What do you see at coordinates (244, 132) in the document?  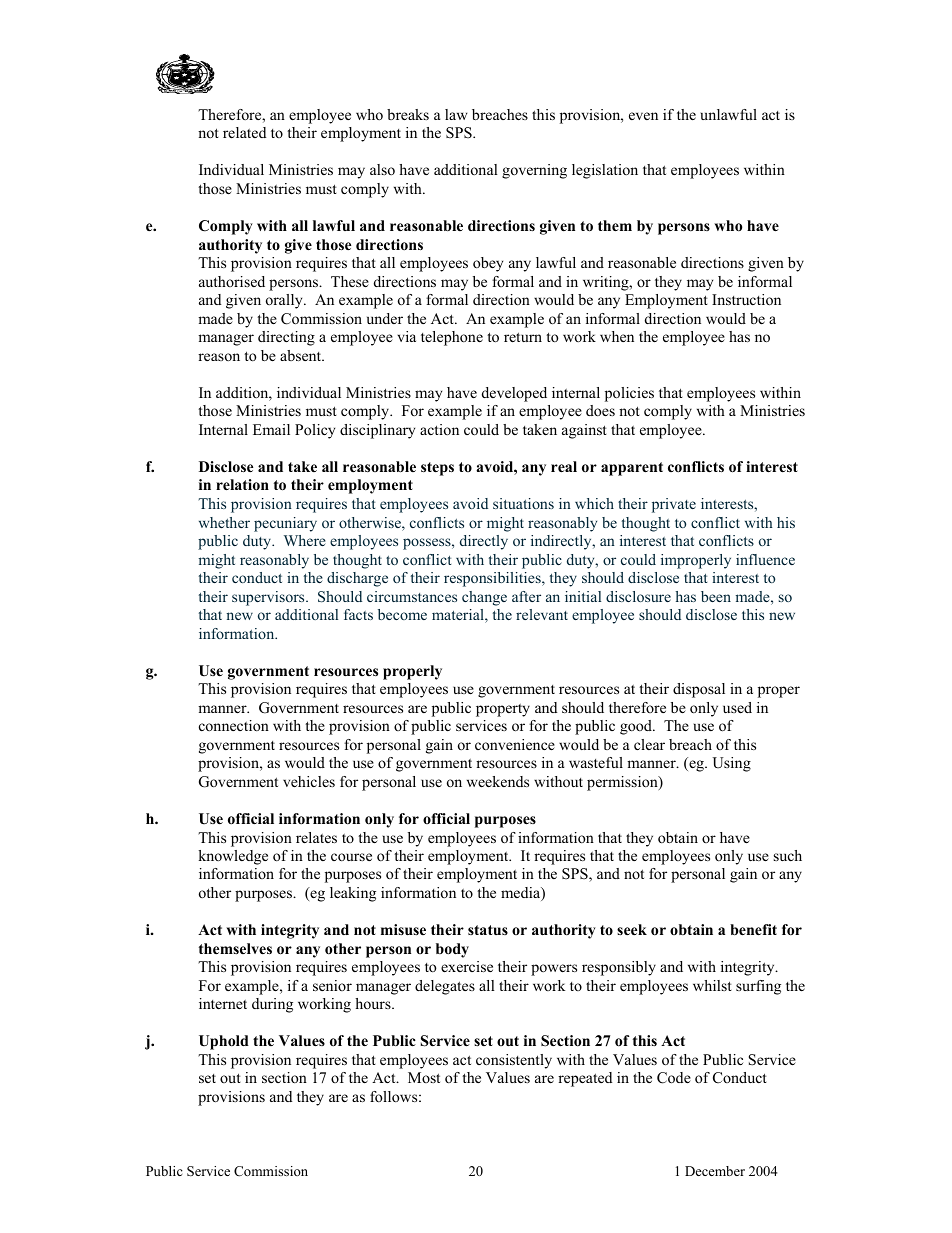 I see `related` at bounding box center [244, 132].
